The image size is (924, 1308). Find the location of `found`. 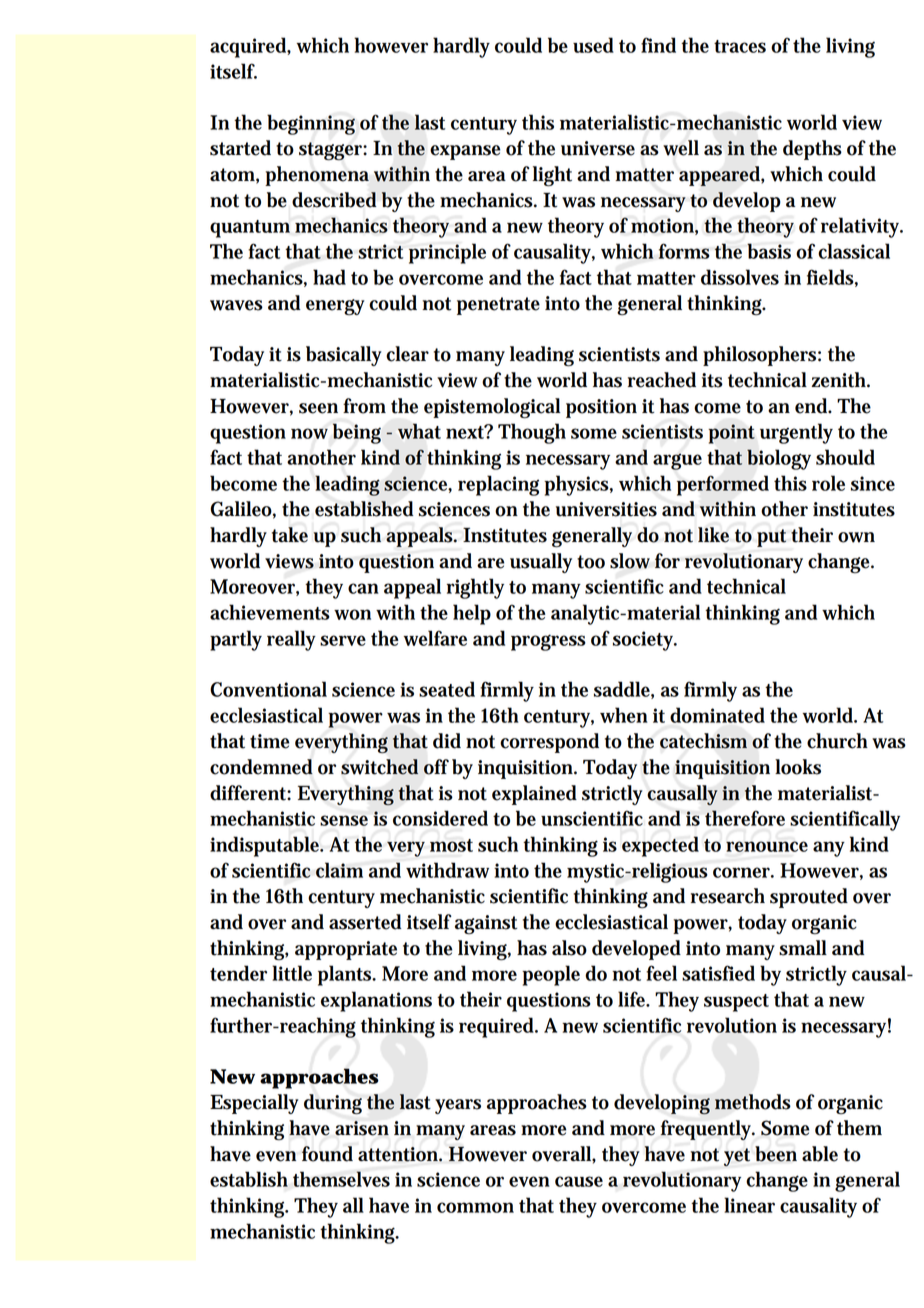

found is located at coordinates (327, 1154).
